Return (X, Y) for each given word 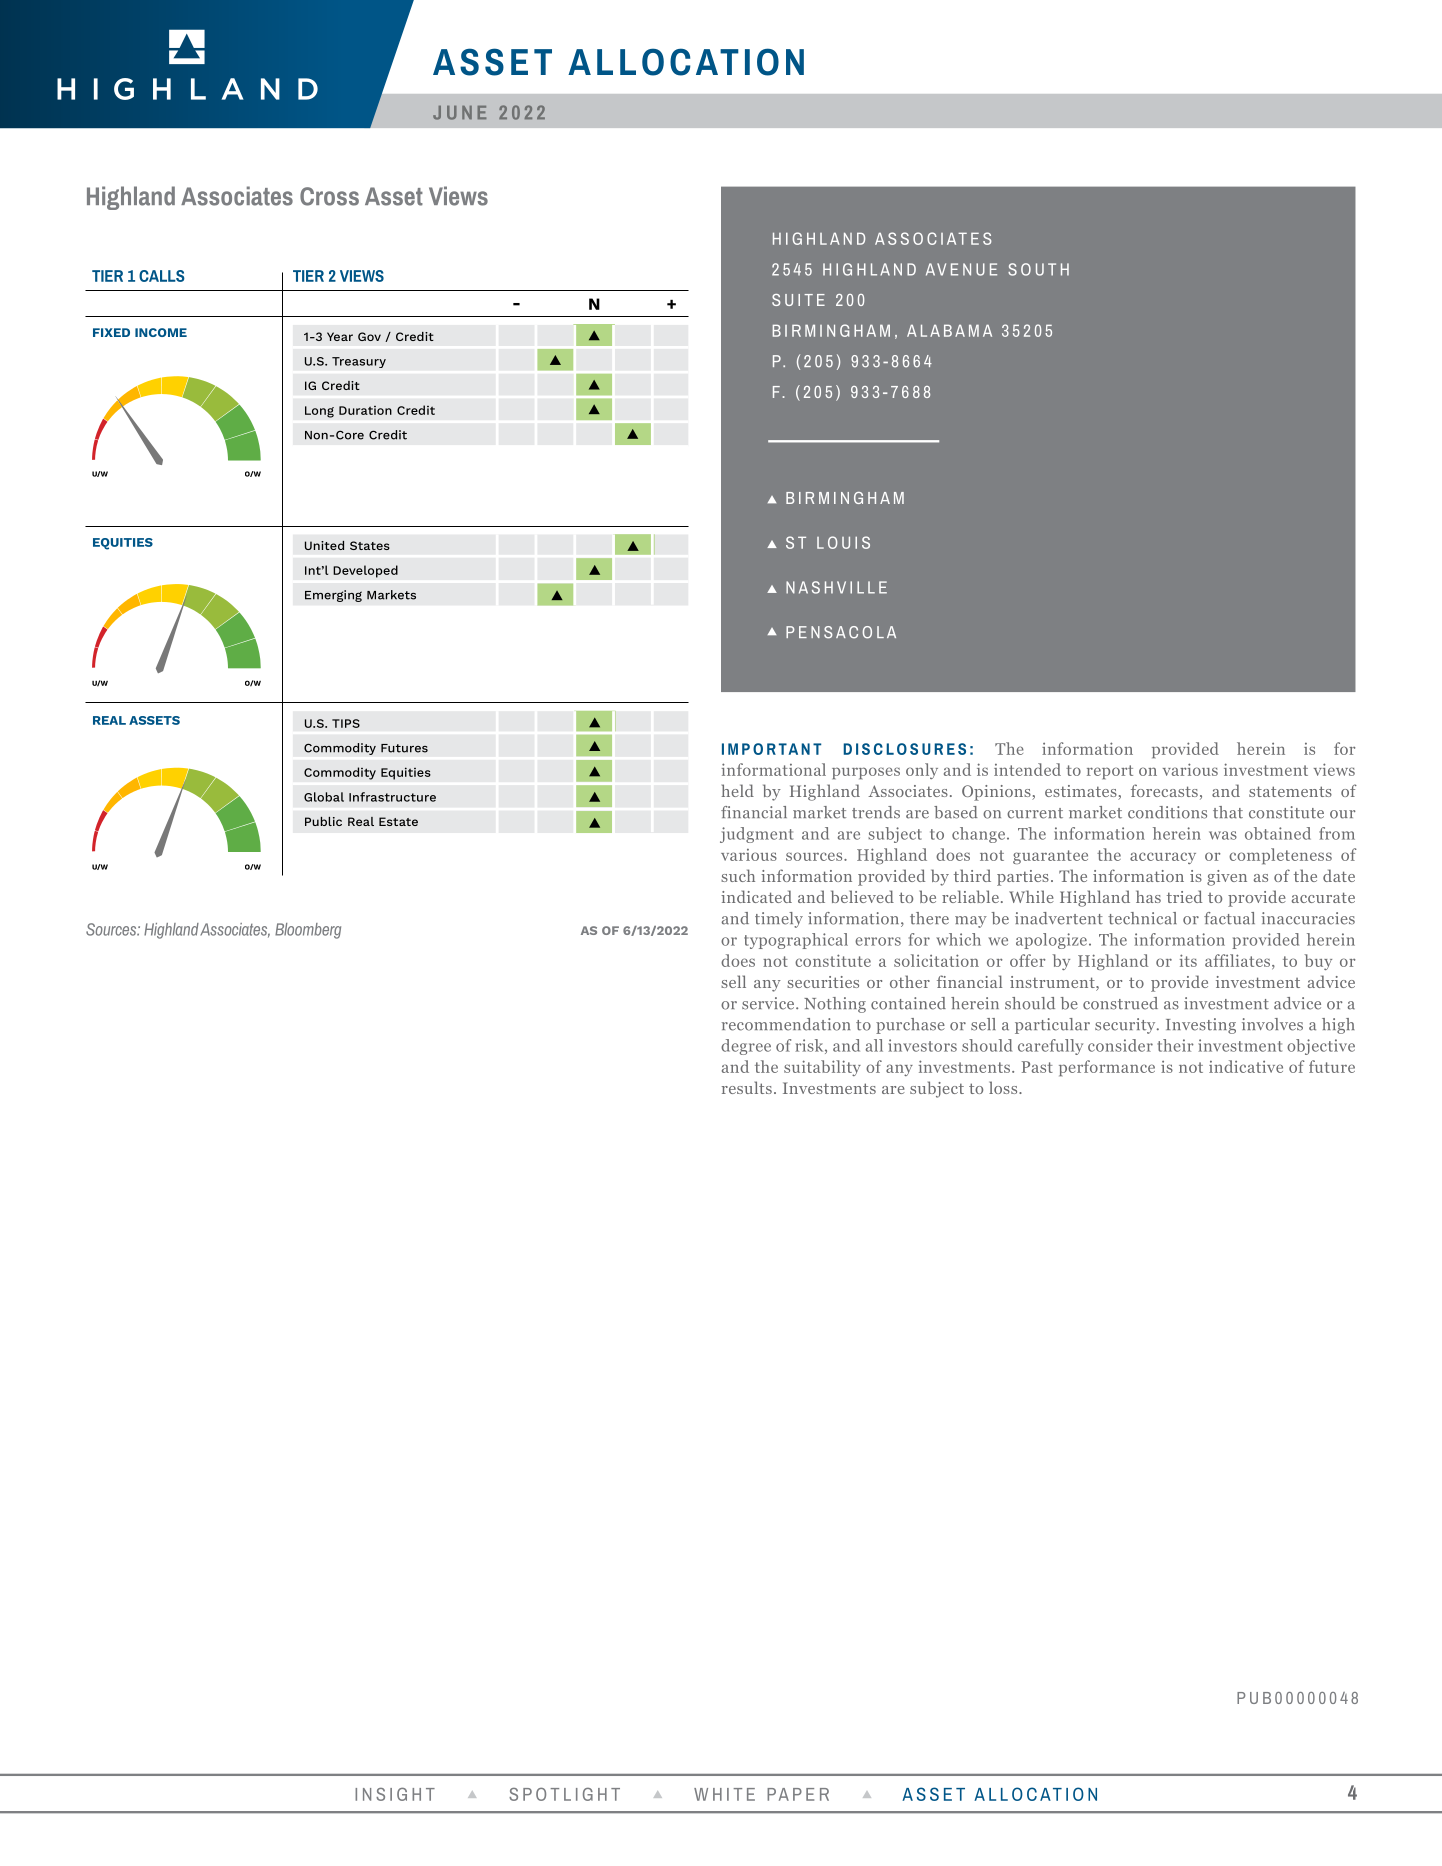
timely (779, 920)
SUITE (798, 300)
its (1188, 960)
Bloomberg (308, 931)
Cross (329, 196)
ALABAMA (949, 331)
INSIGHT (395, 1794)
